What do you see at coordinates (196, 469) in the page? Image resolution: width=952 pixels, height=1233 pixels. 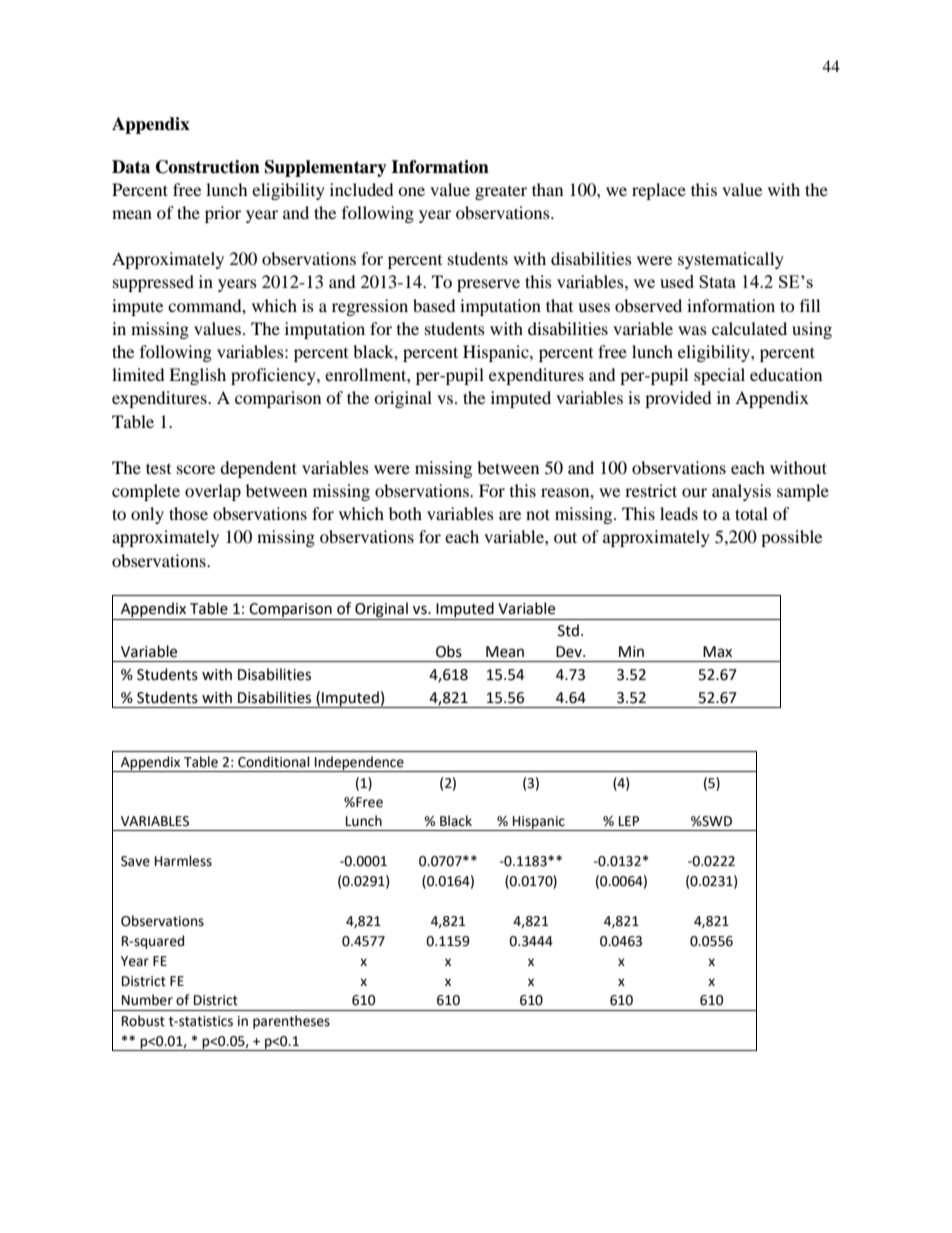 I see `score` at bounding box center [196, 469].
